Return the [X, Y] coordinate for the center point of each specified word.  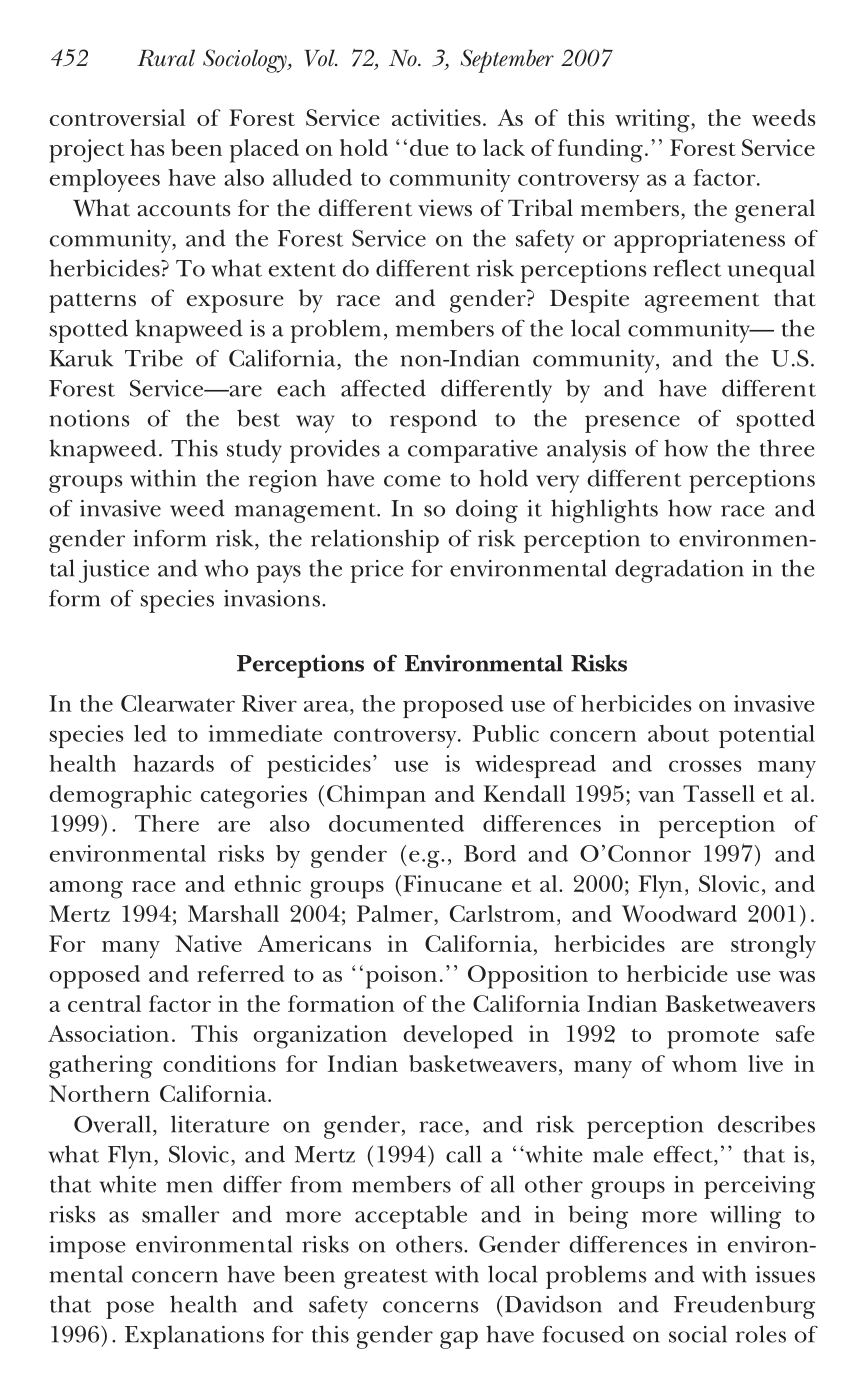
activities [436, 117]
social [698, 1334]
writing [653, 121]
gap [459, 1340]
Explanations [194, 1337]
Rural [166, 58]
